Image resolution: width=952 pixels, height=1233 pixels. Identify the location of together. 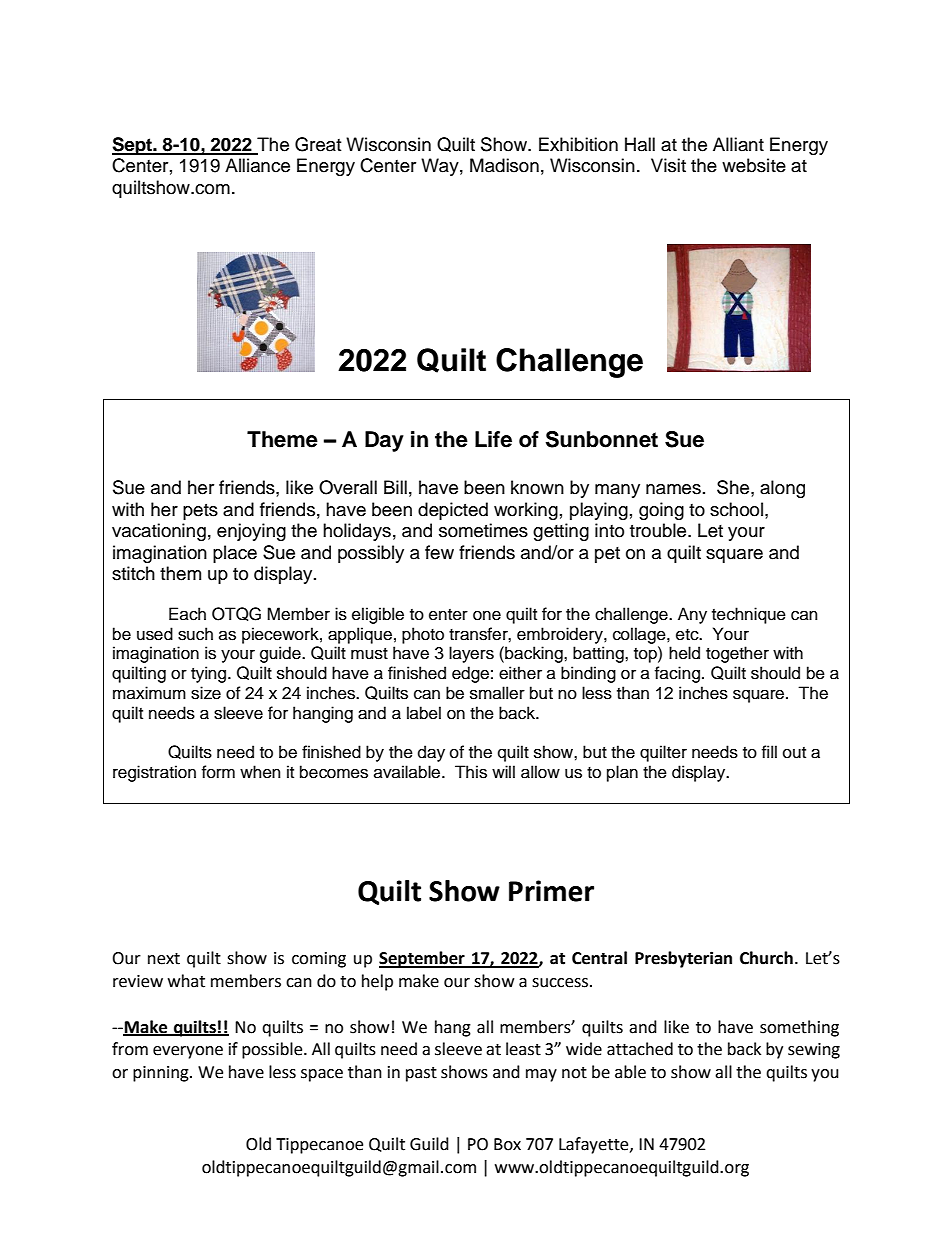
(737, 654).
